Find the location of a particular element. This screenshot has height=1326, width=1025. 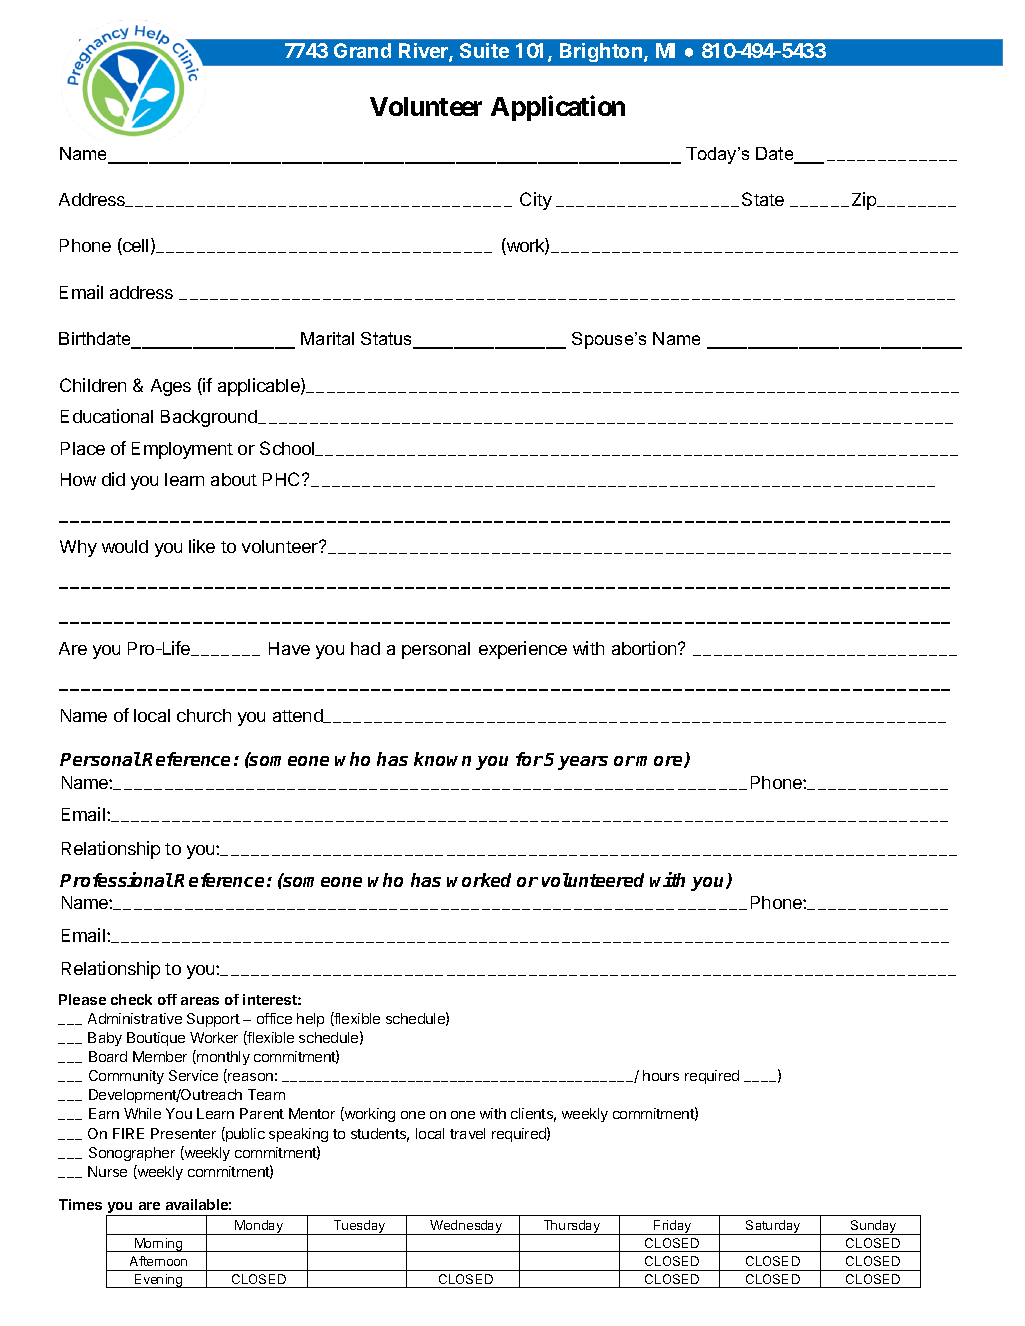

Marital is located at coordinates (327, 338).
